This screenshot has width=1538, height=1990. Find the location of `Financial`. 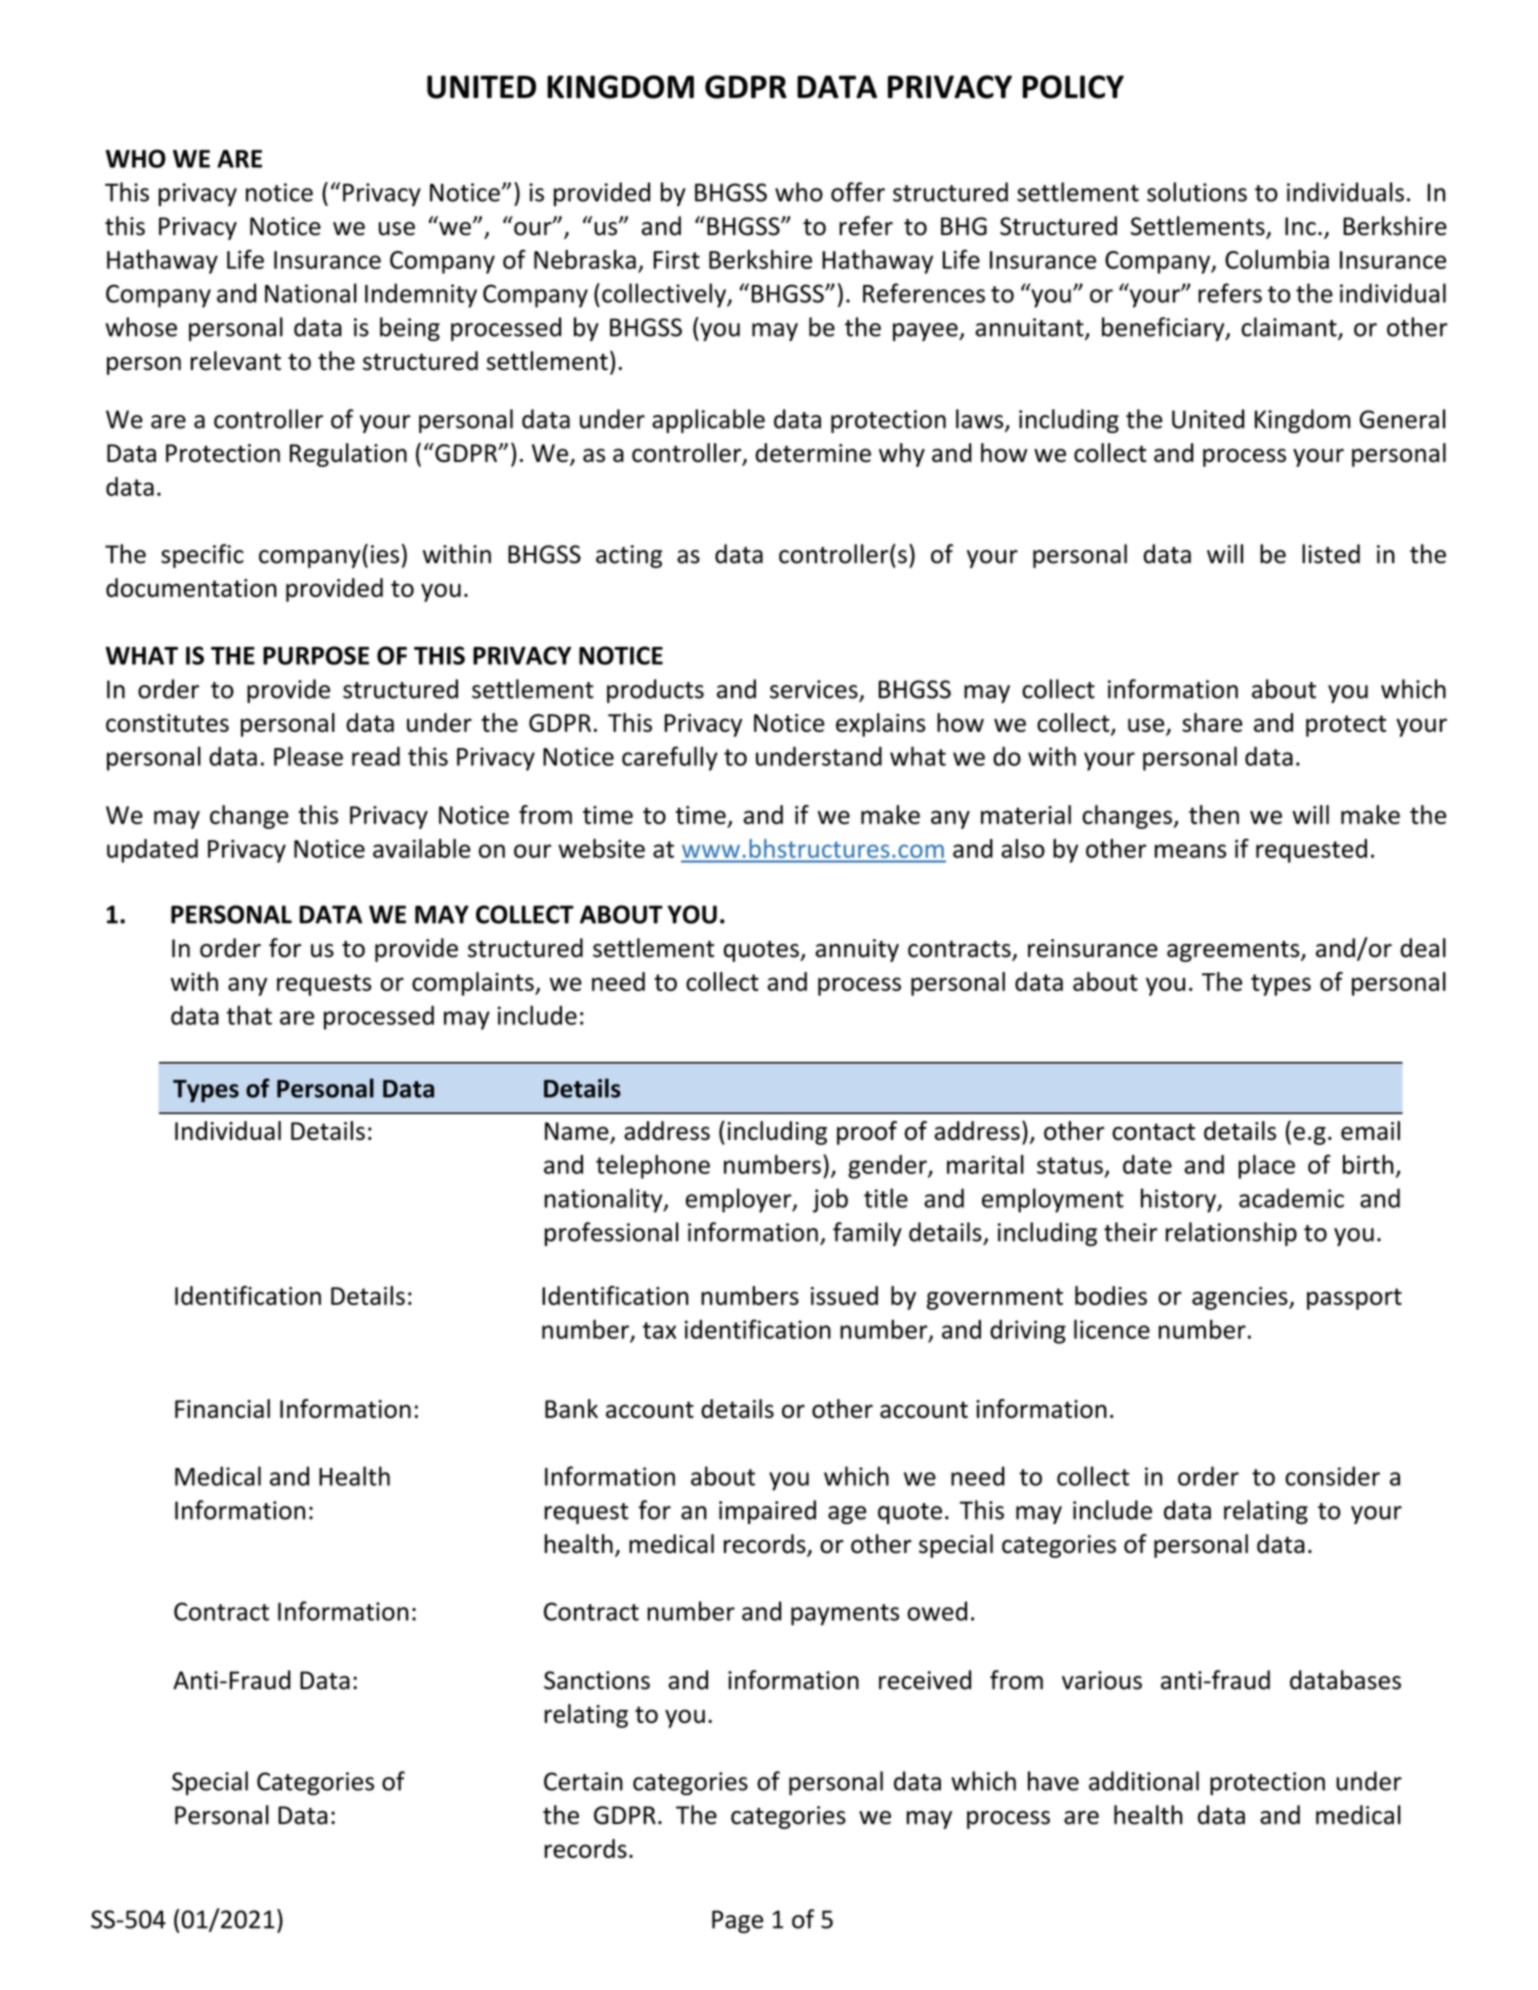

Financial is located at coordinates (222, 1408).
